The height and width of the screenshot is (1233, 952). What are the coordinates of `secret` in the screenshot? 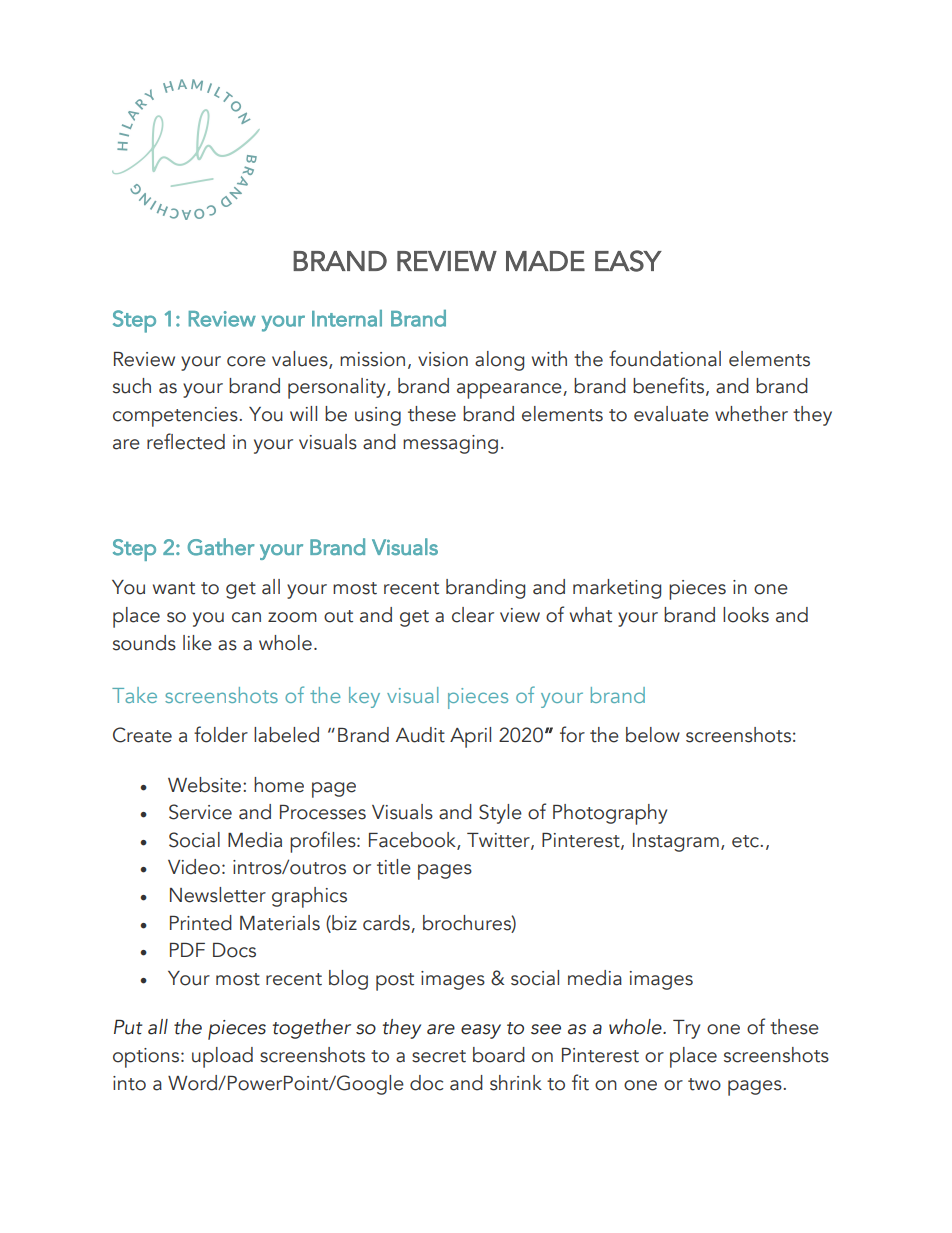 It's located at (439, 1056).
